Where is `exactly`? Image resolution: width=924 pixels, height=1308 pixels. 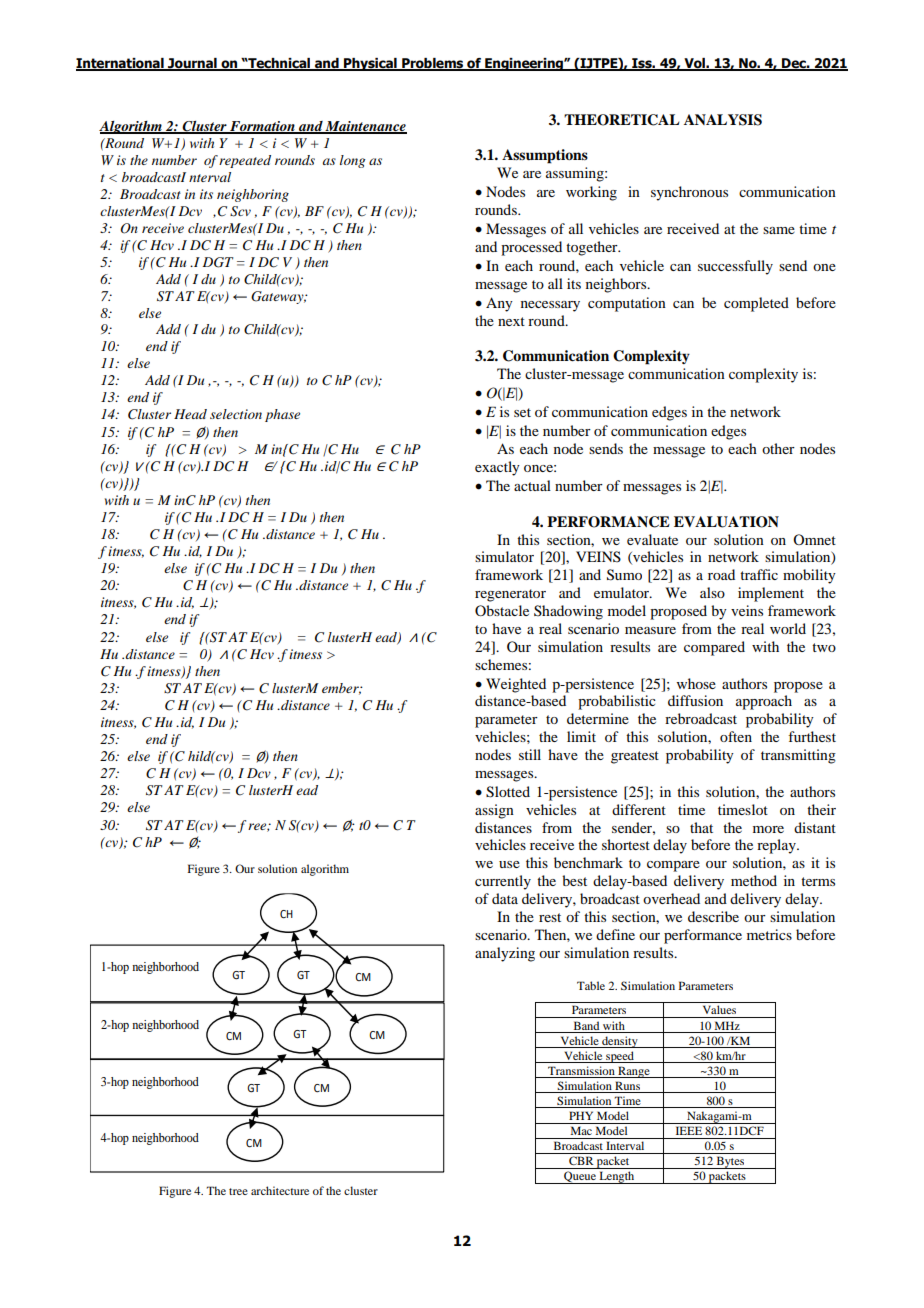 exactly is located at coordinates (497, 468).
